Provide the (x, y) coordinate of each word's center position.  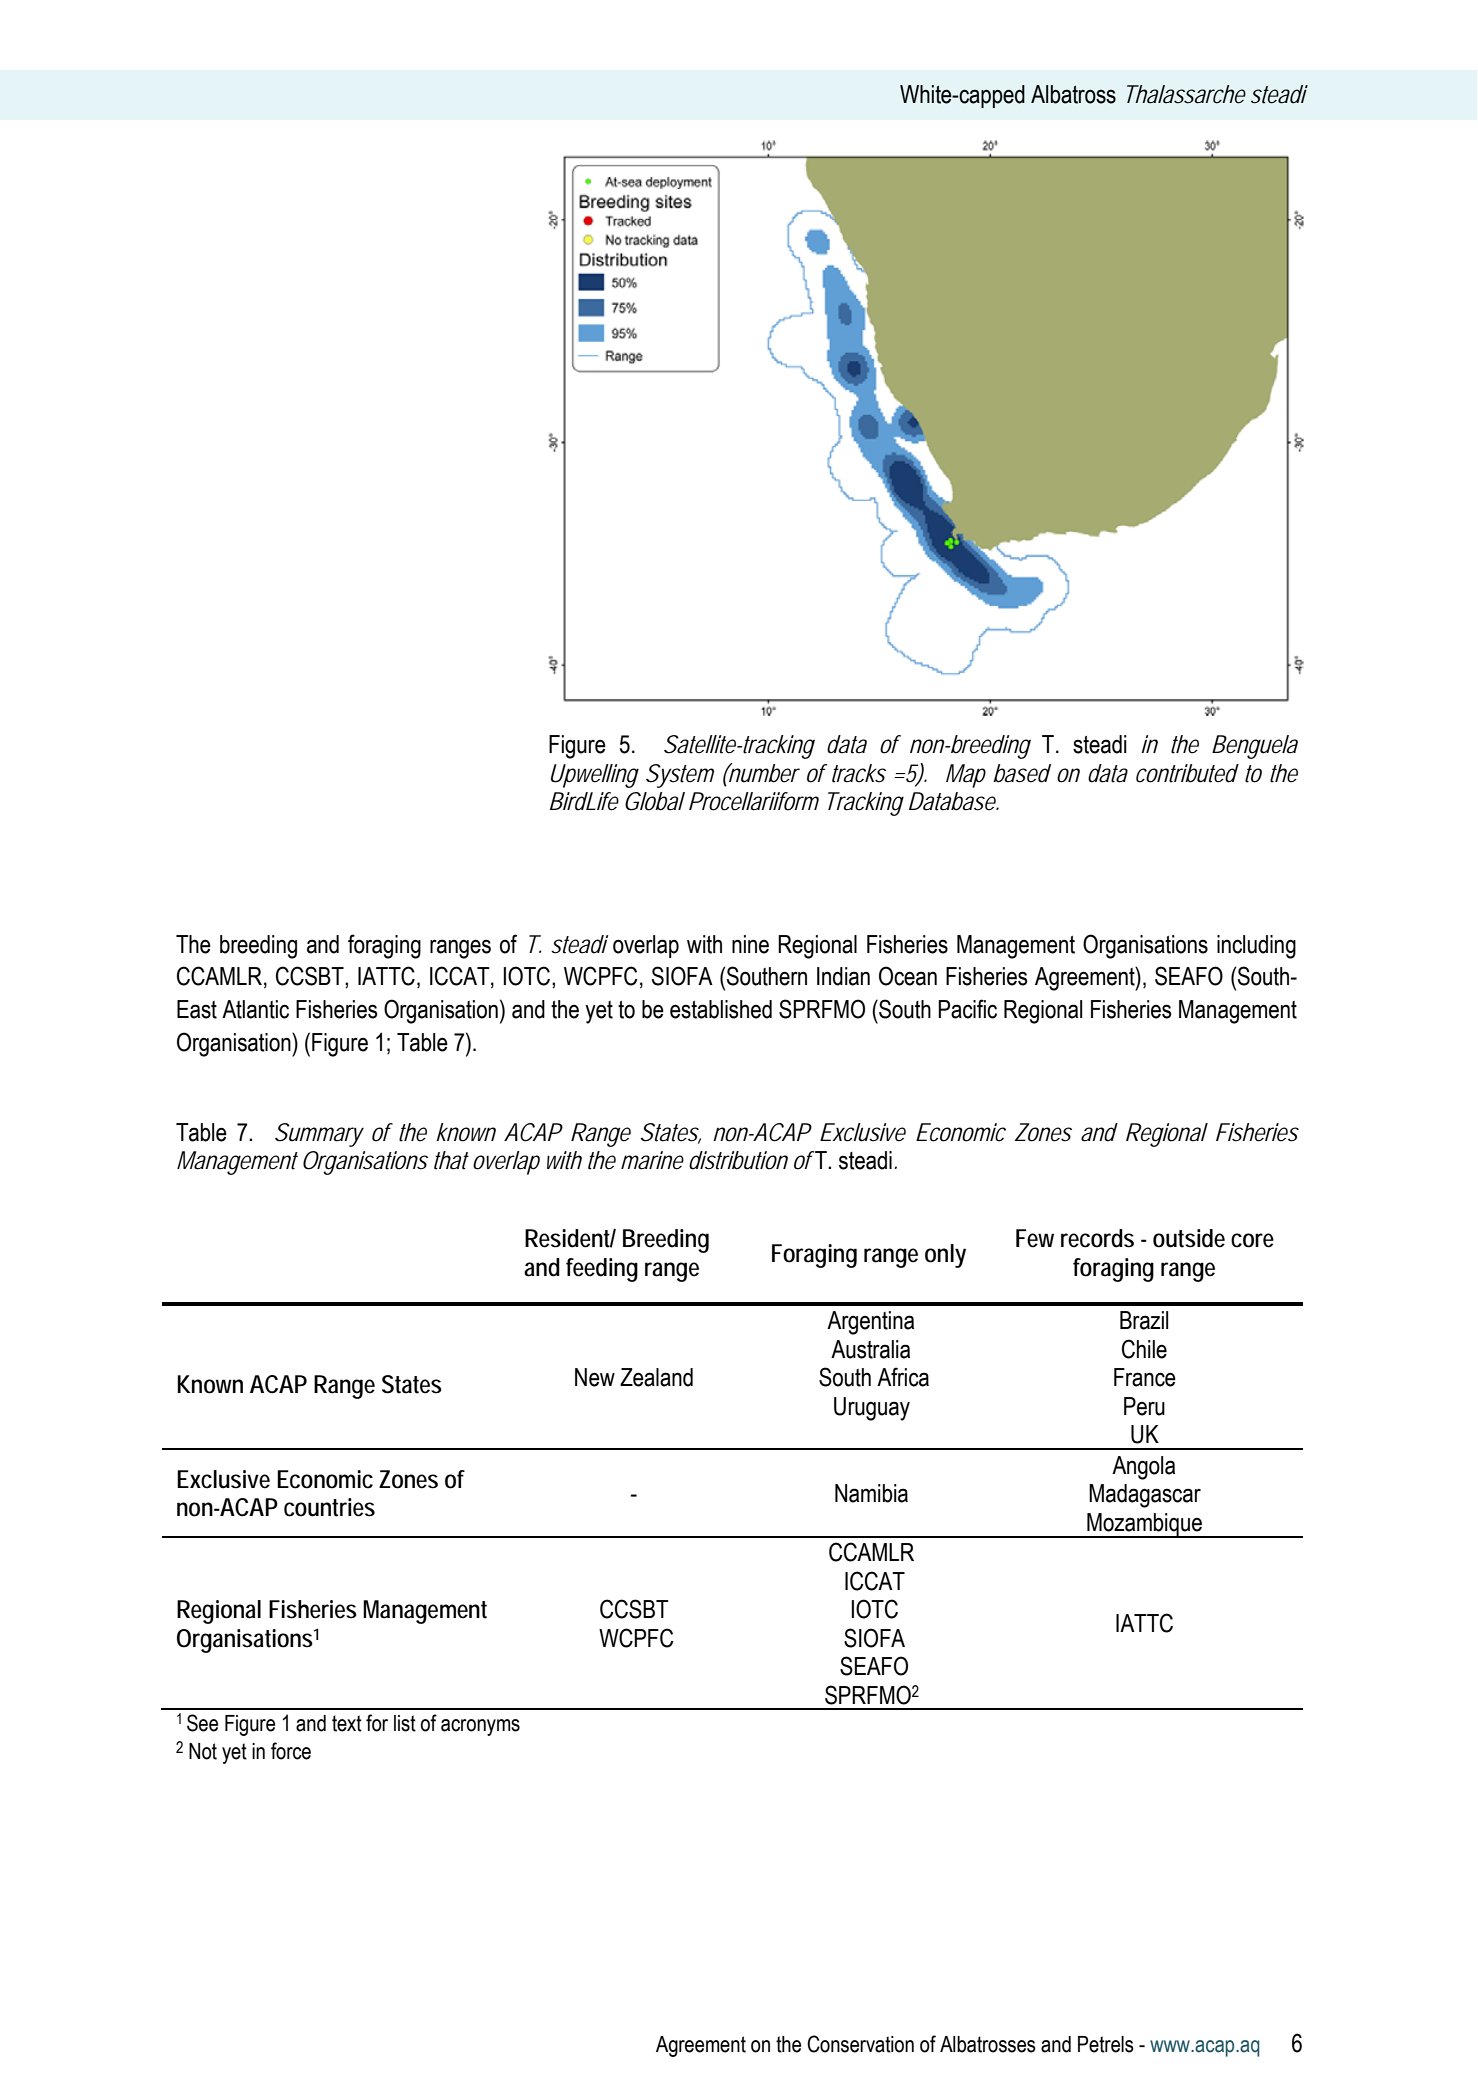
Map (966, 776)
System (680, 776)
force (291, 1751)
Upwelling (595, 776)
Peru (1144, 1406)
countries (329, 1507)
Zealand (656, 1377)
